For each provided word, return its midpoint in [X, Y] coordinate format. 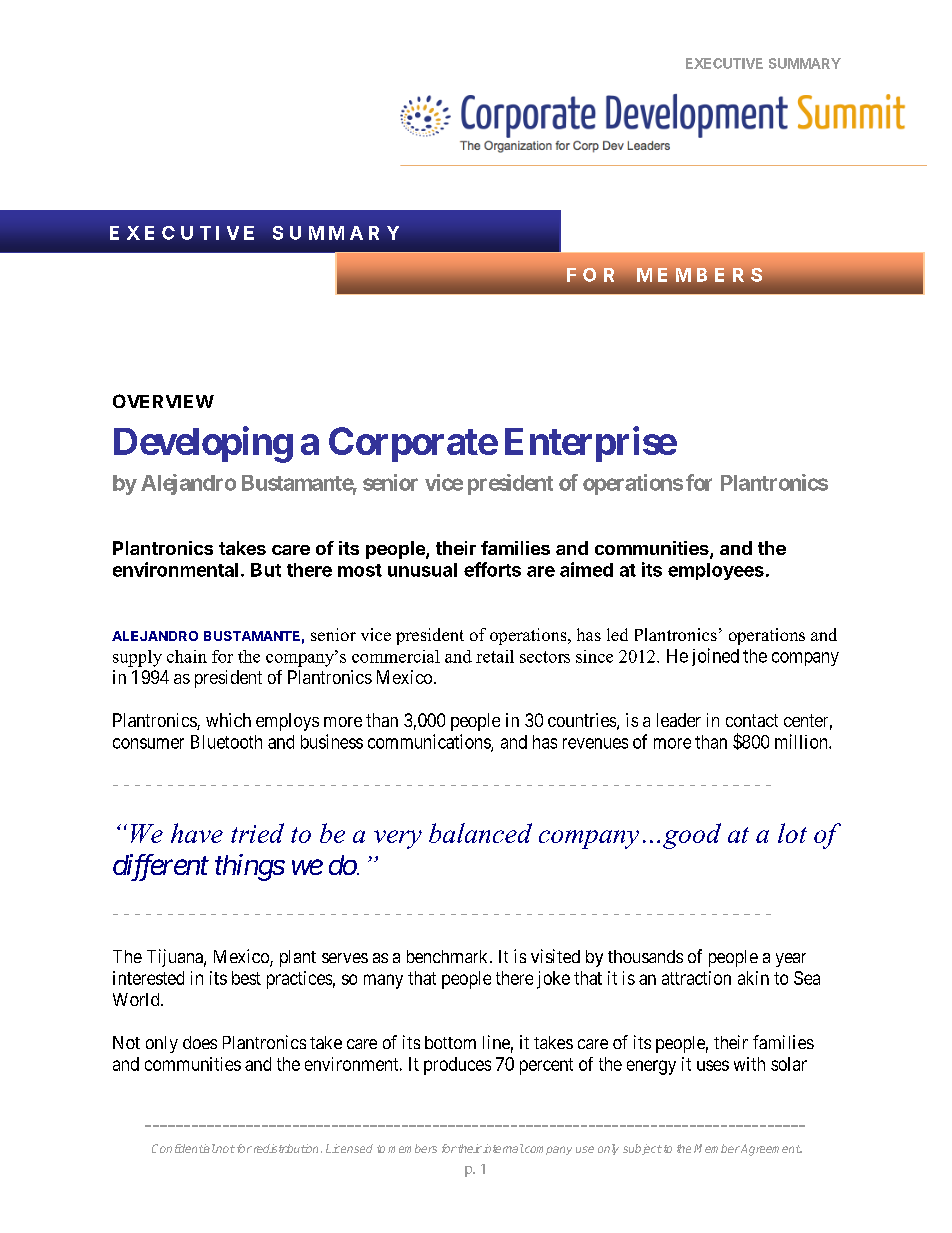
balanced [480, 833]
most [360, 570]
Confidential [184, 1148]
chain [187, 656]
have [197, 833]
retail [495, 656]
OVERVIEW [163, 401]
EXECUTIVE [724, 63]
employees [716, 571]
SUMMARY [805, 63]
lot [792, 833]
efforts [492, 569]
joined [715, 657]
